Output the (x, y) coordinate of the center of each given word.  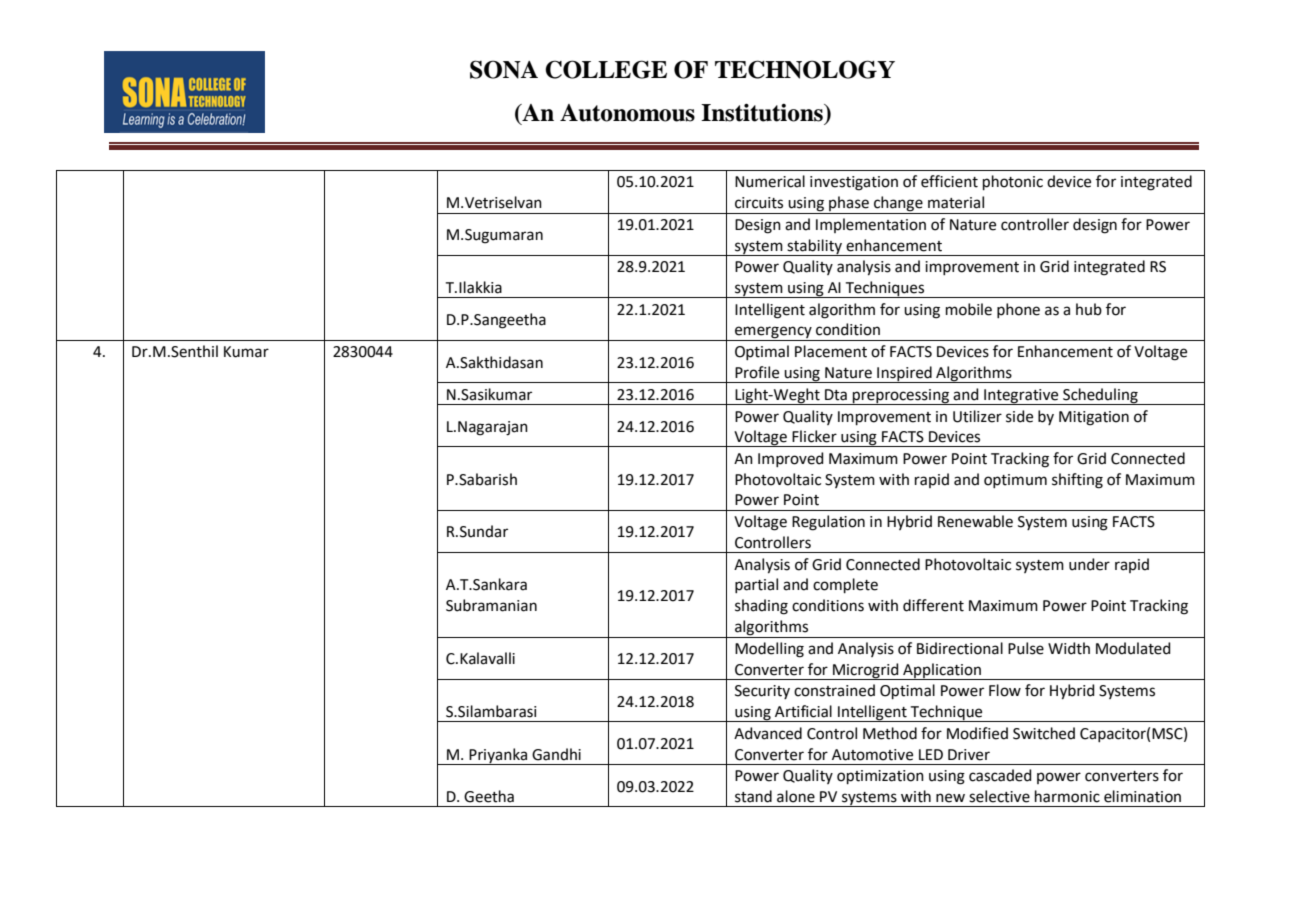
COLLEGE (606, 69)
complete (845, 585)
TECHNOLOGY (805, 69)
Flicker (814, 436)
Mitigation (1094, 418)
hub (1089, 309)
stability (815, 247)
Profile (757, 372)
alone (796, 796)
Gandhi (556, 754)
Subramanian (491, 605)
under (1089, 564)
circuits (759, 203)
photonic (1013, 182)
